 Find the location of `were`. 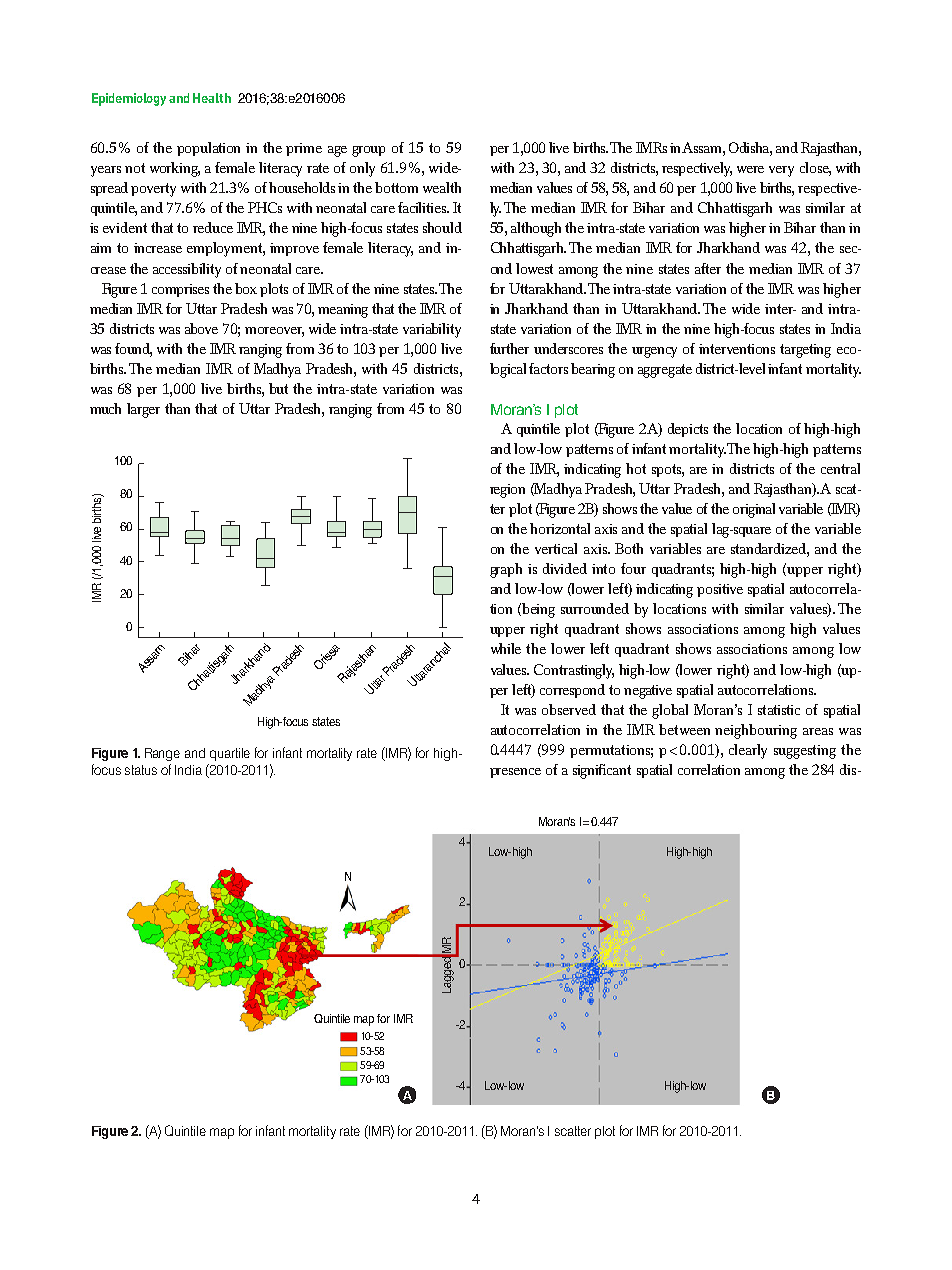

were is located at coordinates (750, 169).
